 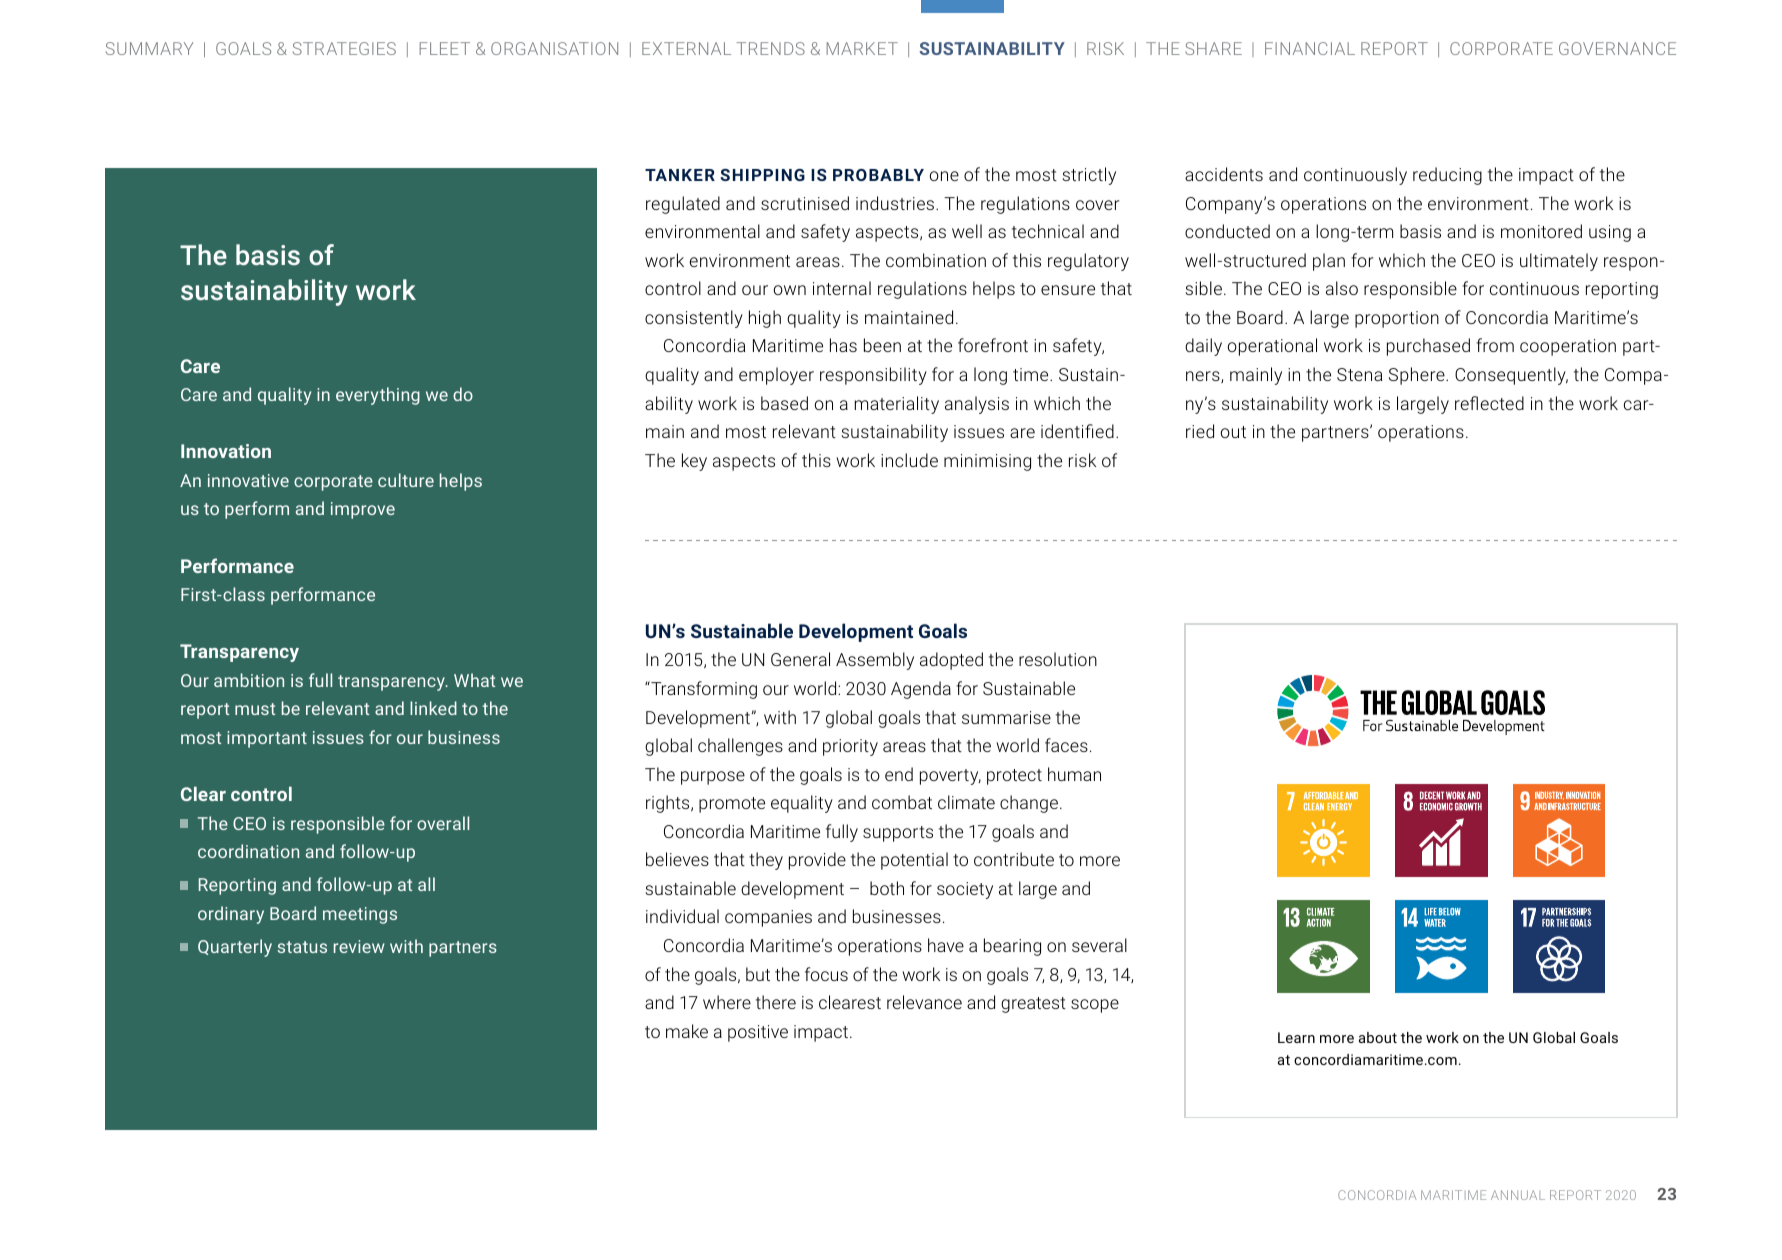 What do you see at coordinates (1310, 48) in the screenshot?
I see `FINANCIAL` at bounding box center [1310, 48].
